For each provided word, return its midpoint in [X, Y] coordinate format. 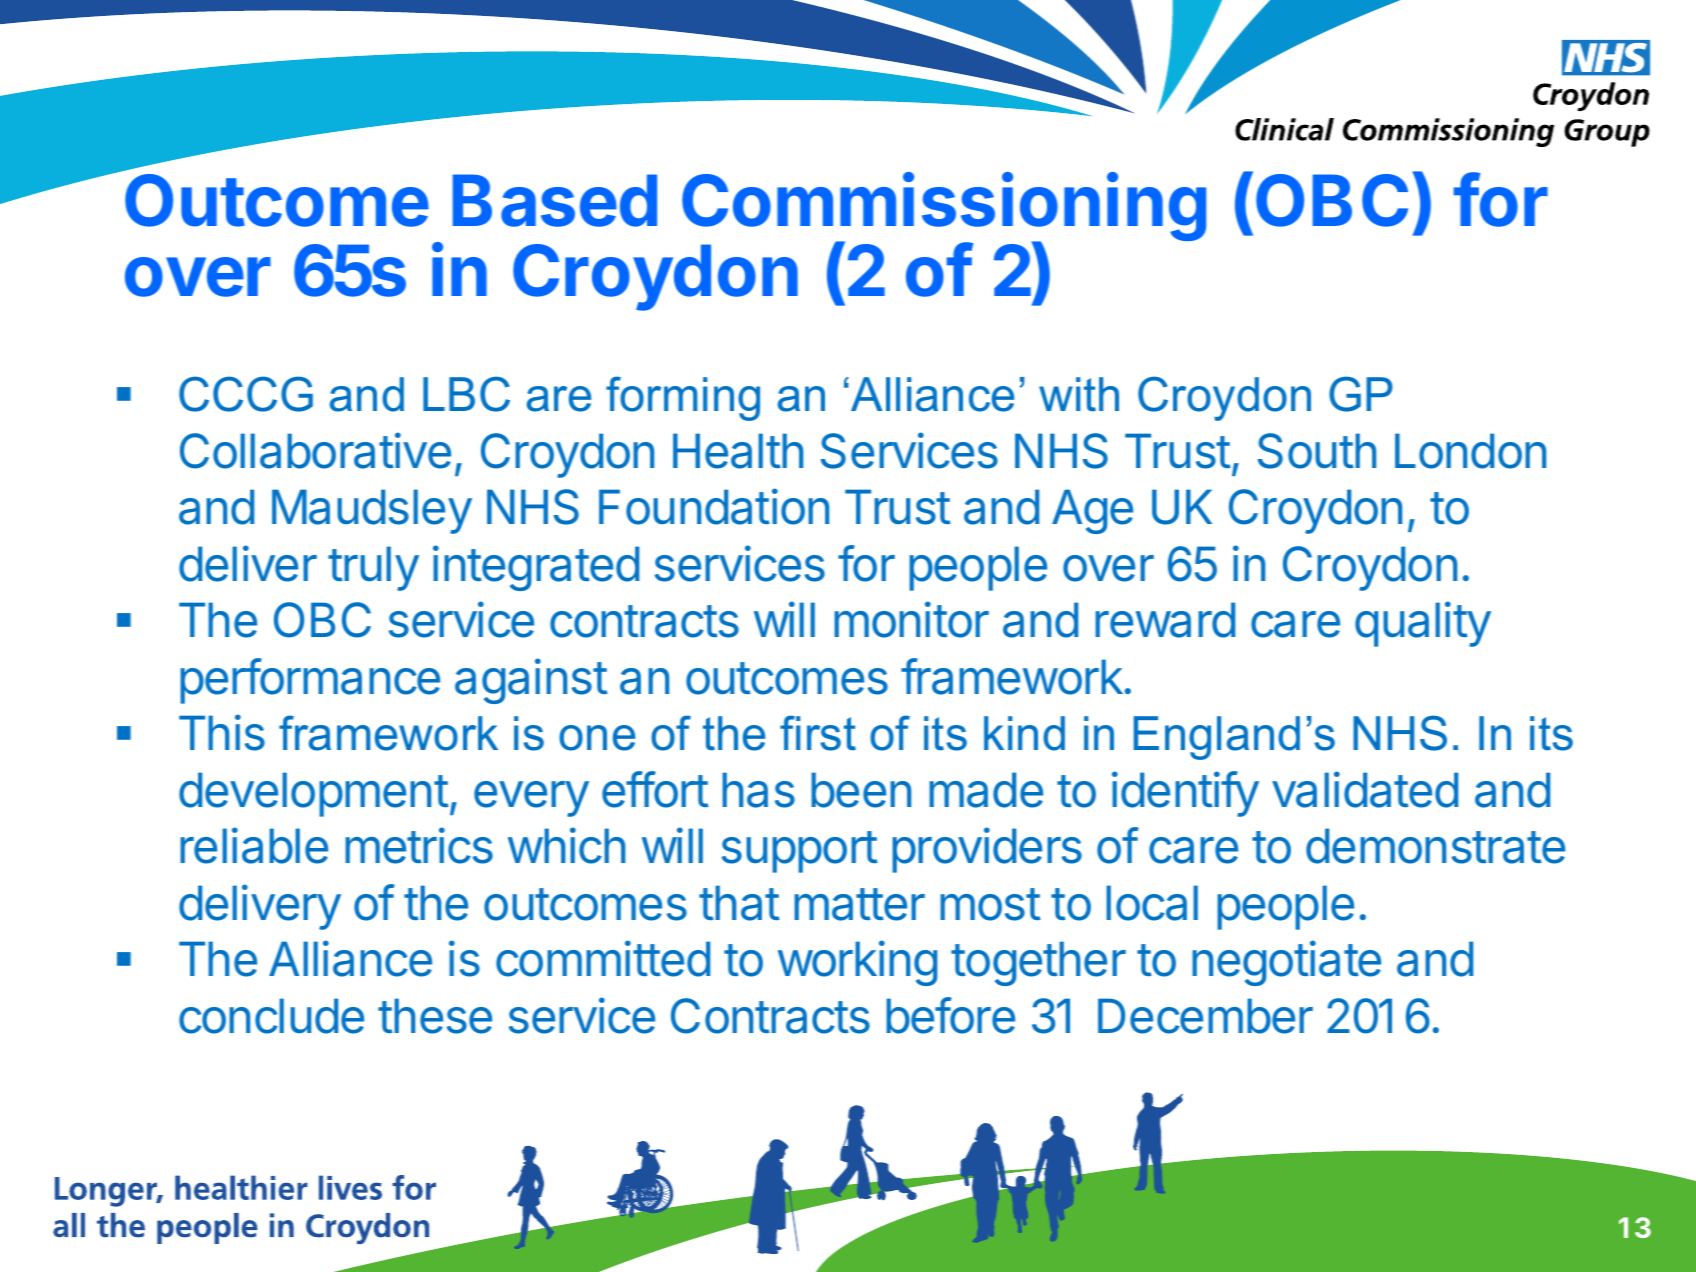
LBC [466, 394]
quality [1423, 624]
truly [373, 568]
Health [738, 451]
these [435, 1016]
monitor [911, 619]
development [314, 794]
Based [555, 200]
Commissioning [944, 208]
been [861, 790]
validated [1365, 789]
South [1317, 451]
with [1079, 394]
